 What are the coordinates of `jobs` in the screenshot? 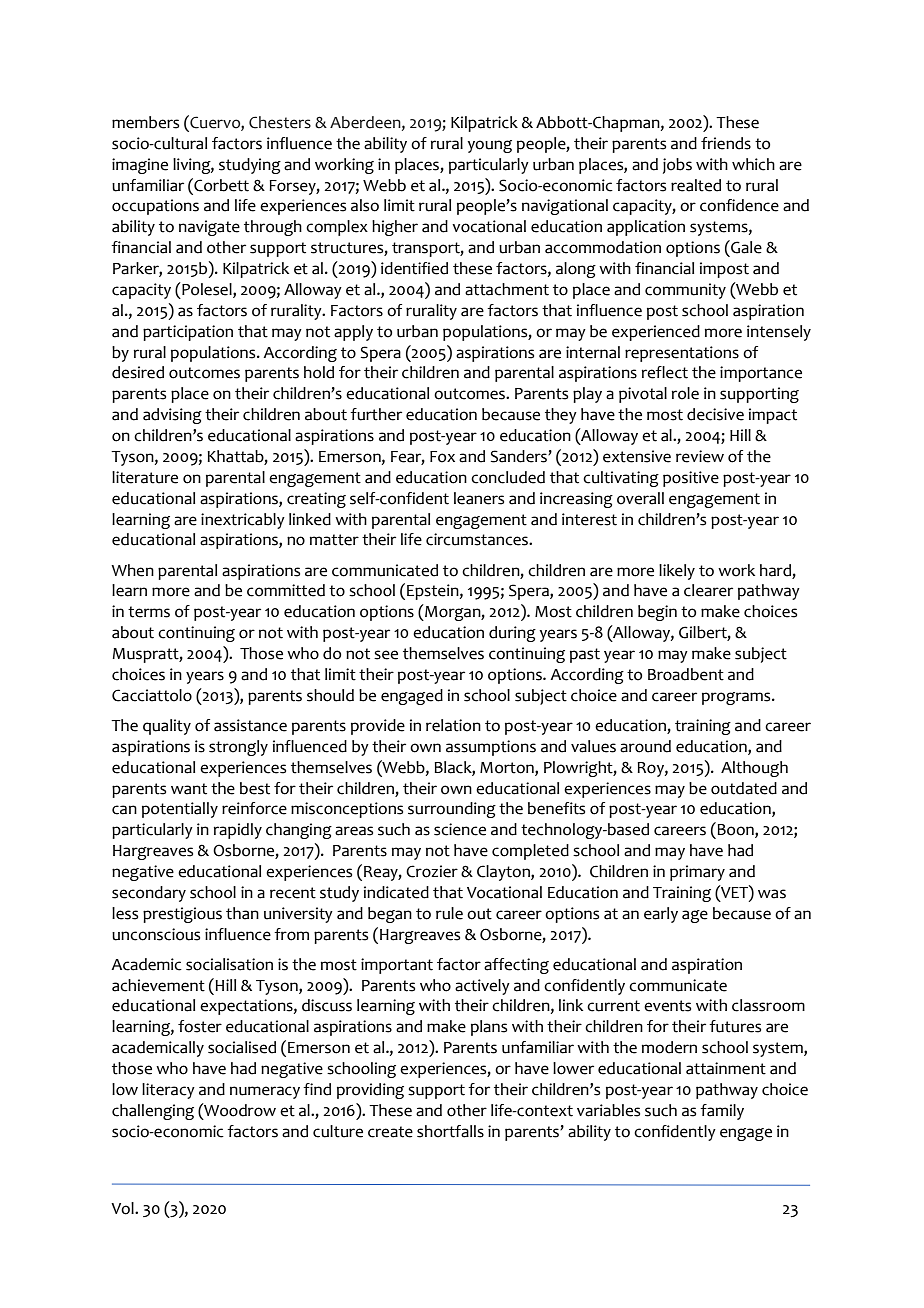 It's located at (677, 166).
